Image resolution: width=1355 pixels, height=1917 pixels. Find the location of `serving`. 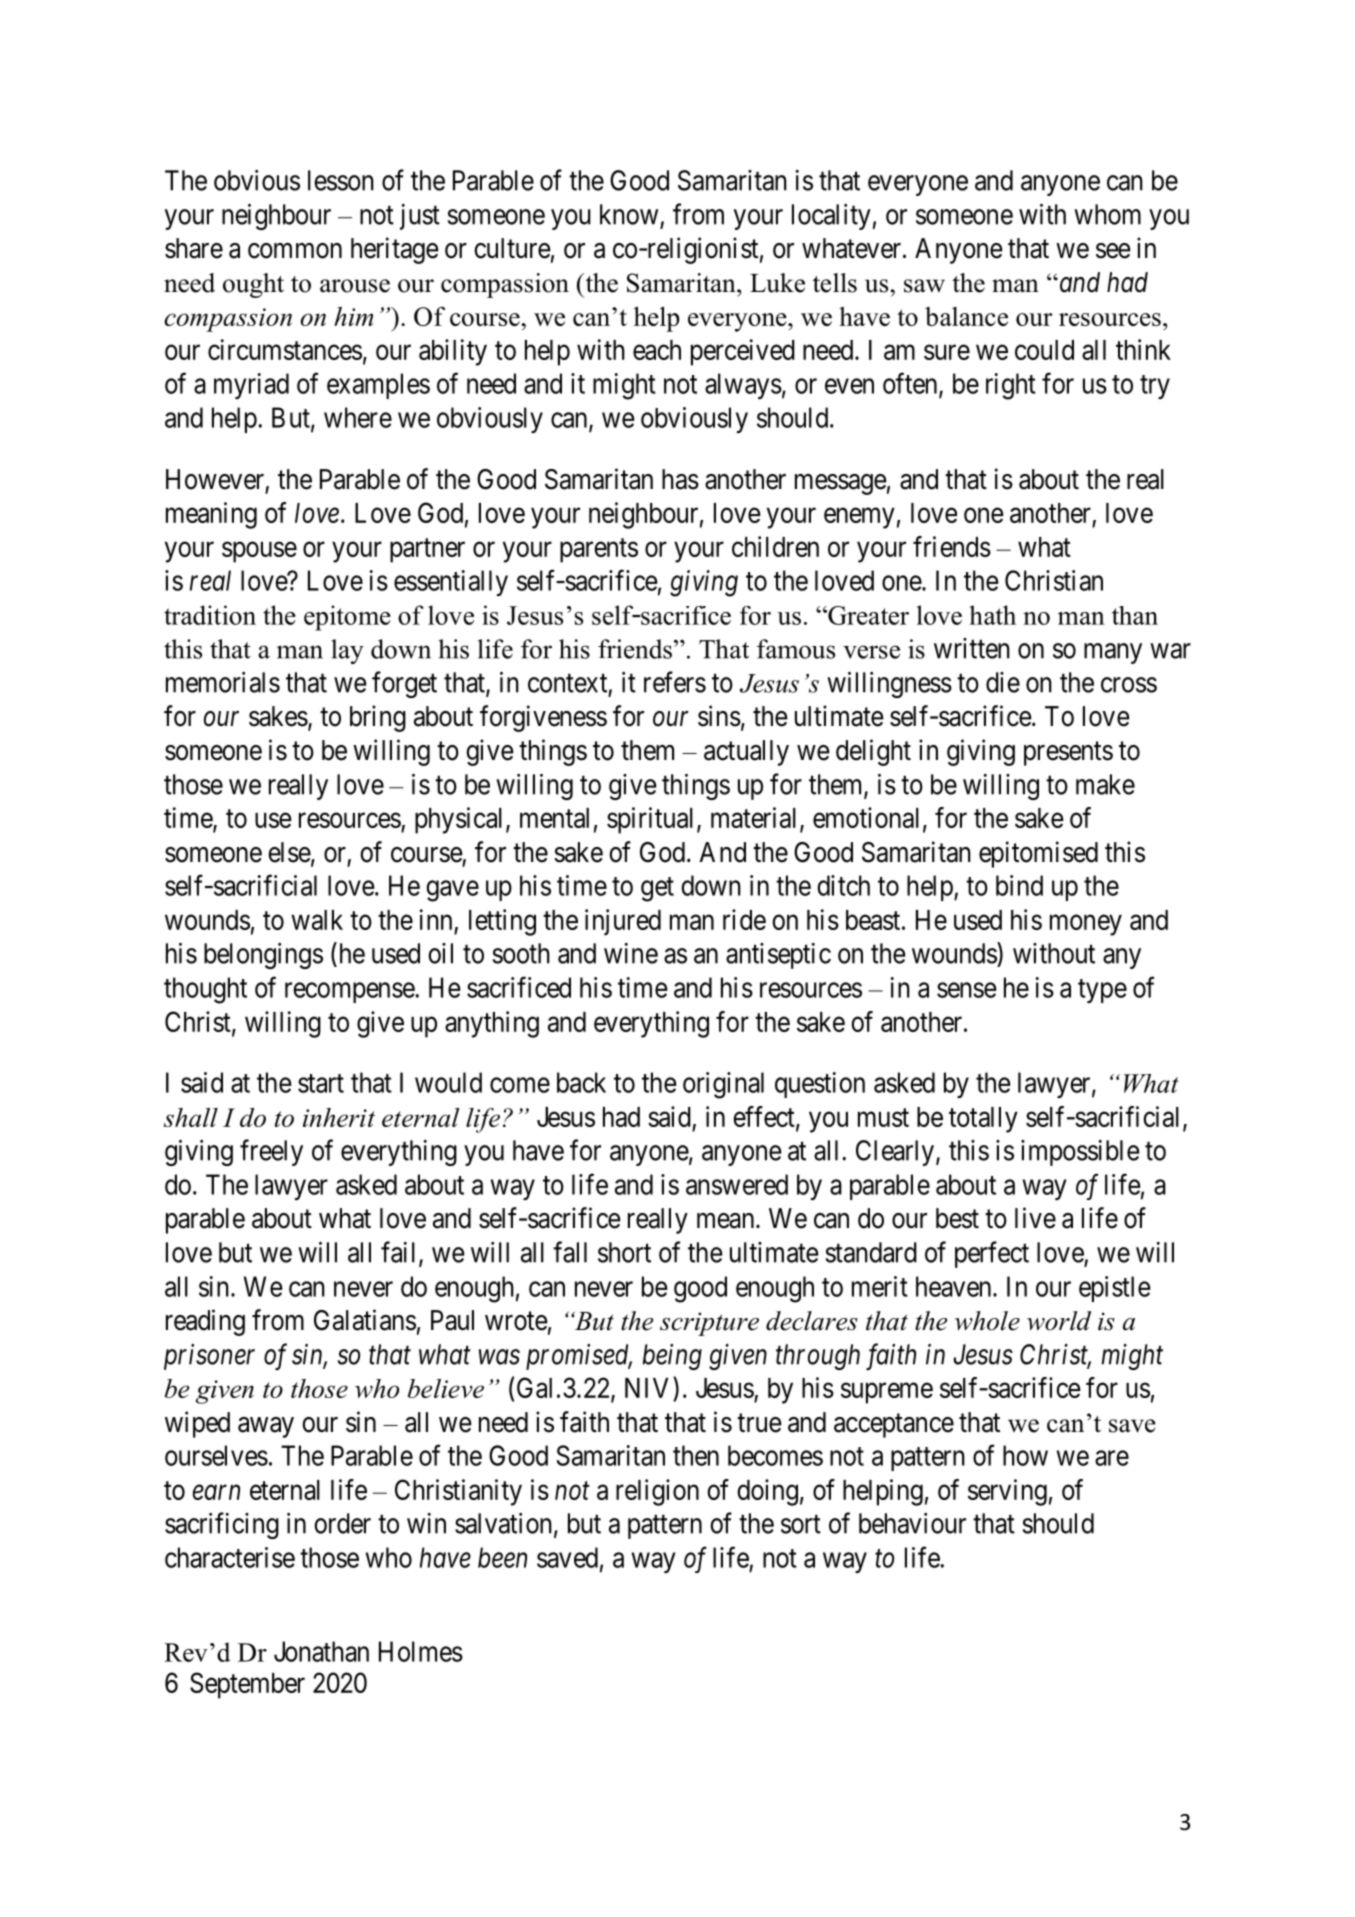

serving is located at coordinates (1007, 1492).
